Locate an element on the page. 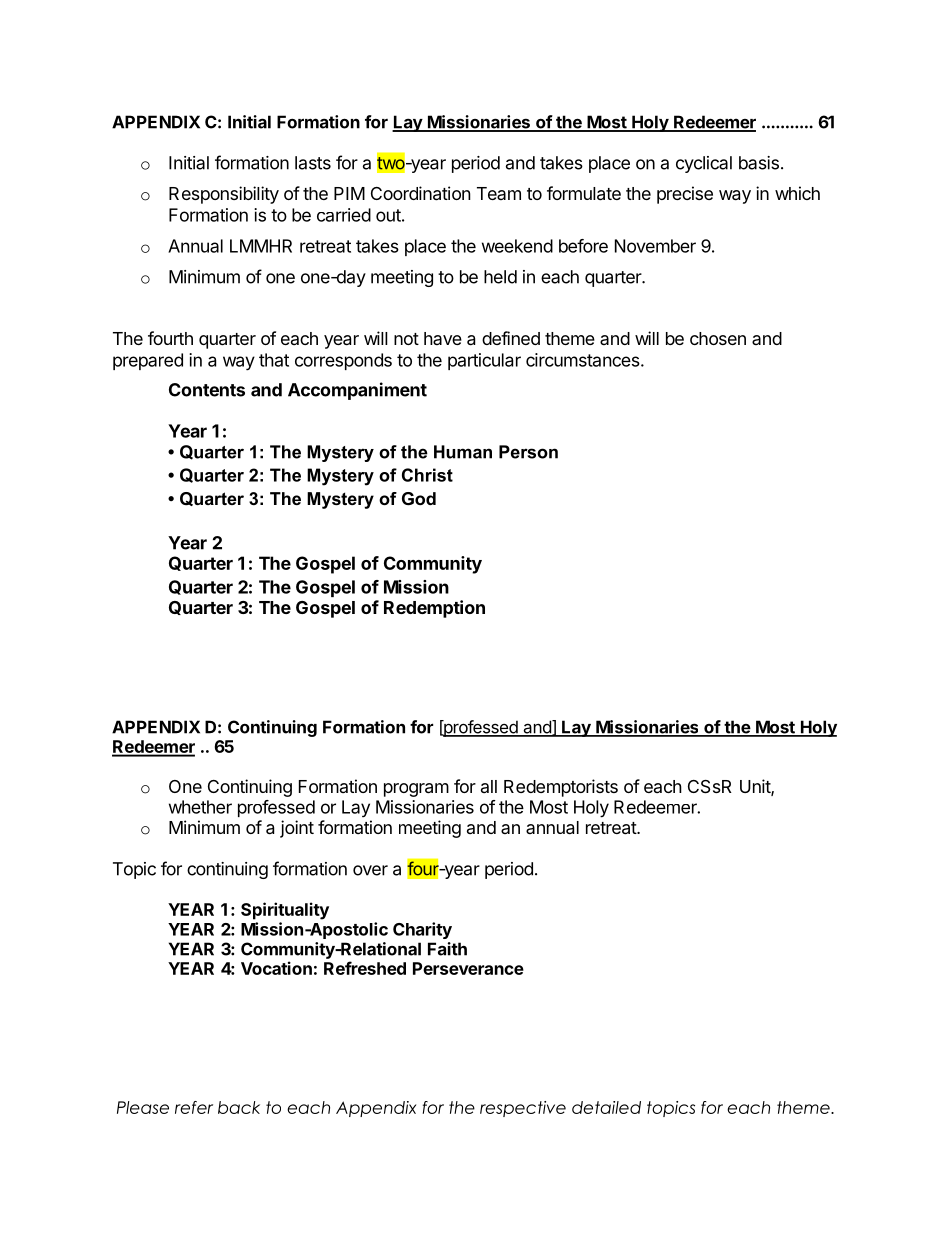 This page has height=1233, width=952. Contents is located at coordinates (207, 390).
